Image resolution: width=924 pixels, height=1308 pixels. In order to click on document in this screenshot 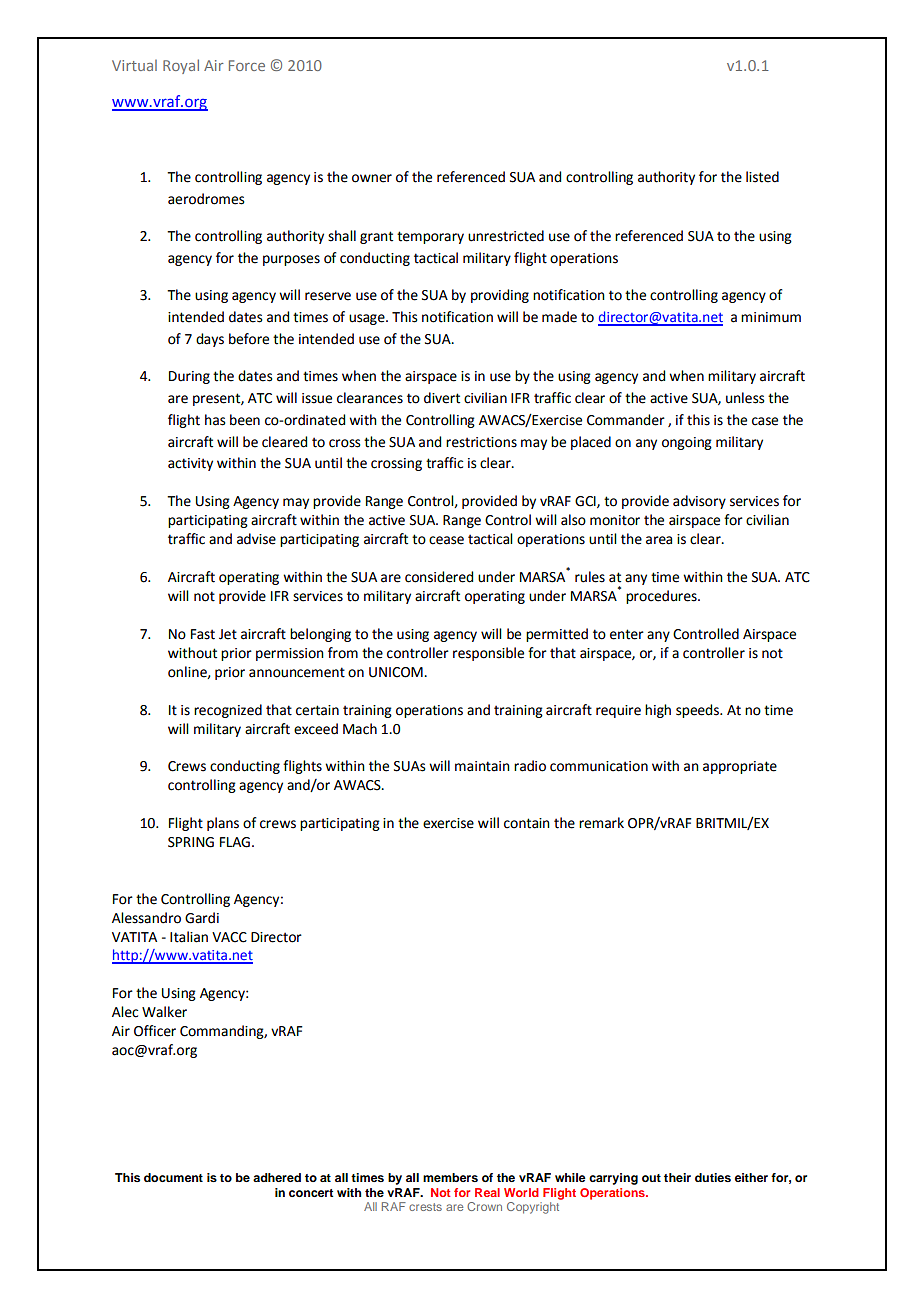, I will do `click(173, 1177)`.
